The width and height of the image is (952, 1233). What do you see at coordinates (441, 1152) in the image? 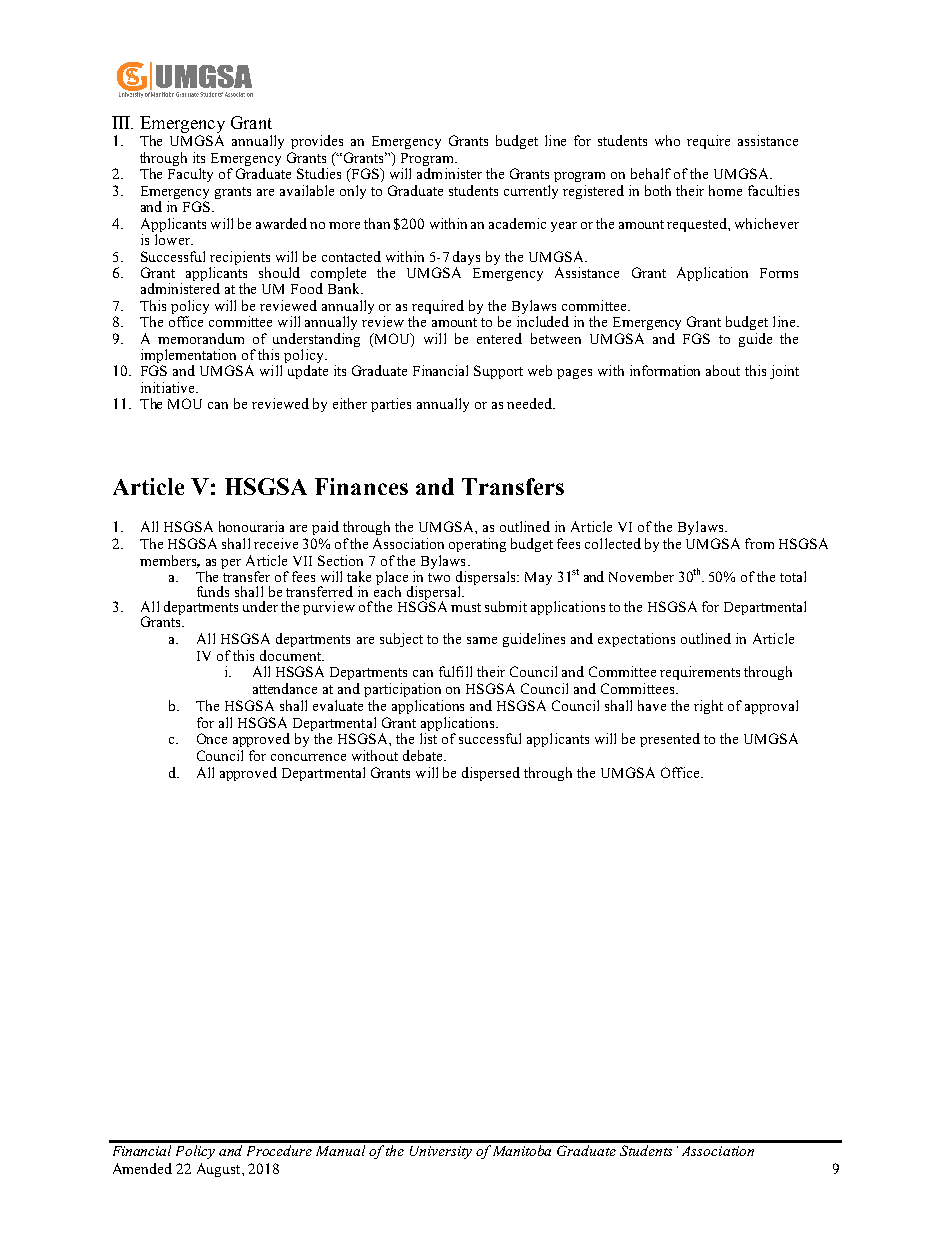
I see `University` at bounding box center [441, 1152].
